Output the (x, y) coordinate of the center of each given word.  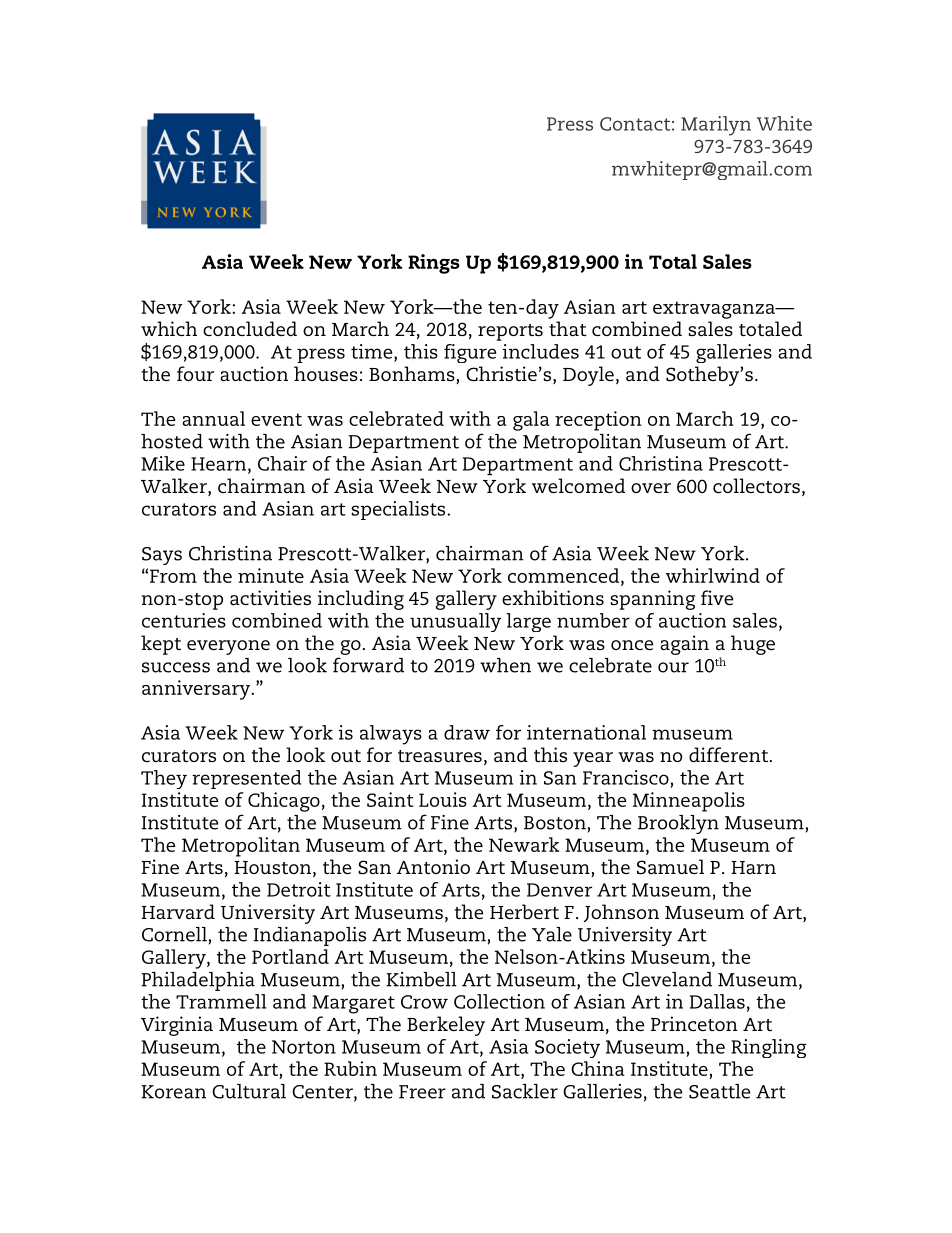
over (651, 488)
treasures (440, 756)
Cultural (249, 1091)
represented (247, 779)
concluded (250, 328)
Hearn (218, 464)
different (730, 754)
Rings (434, 264)
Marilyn (716, 126)
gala (531, 421)
